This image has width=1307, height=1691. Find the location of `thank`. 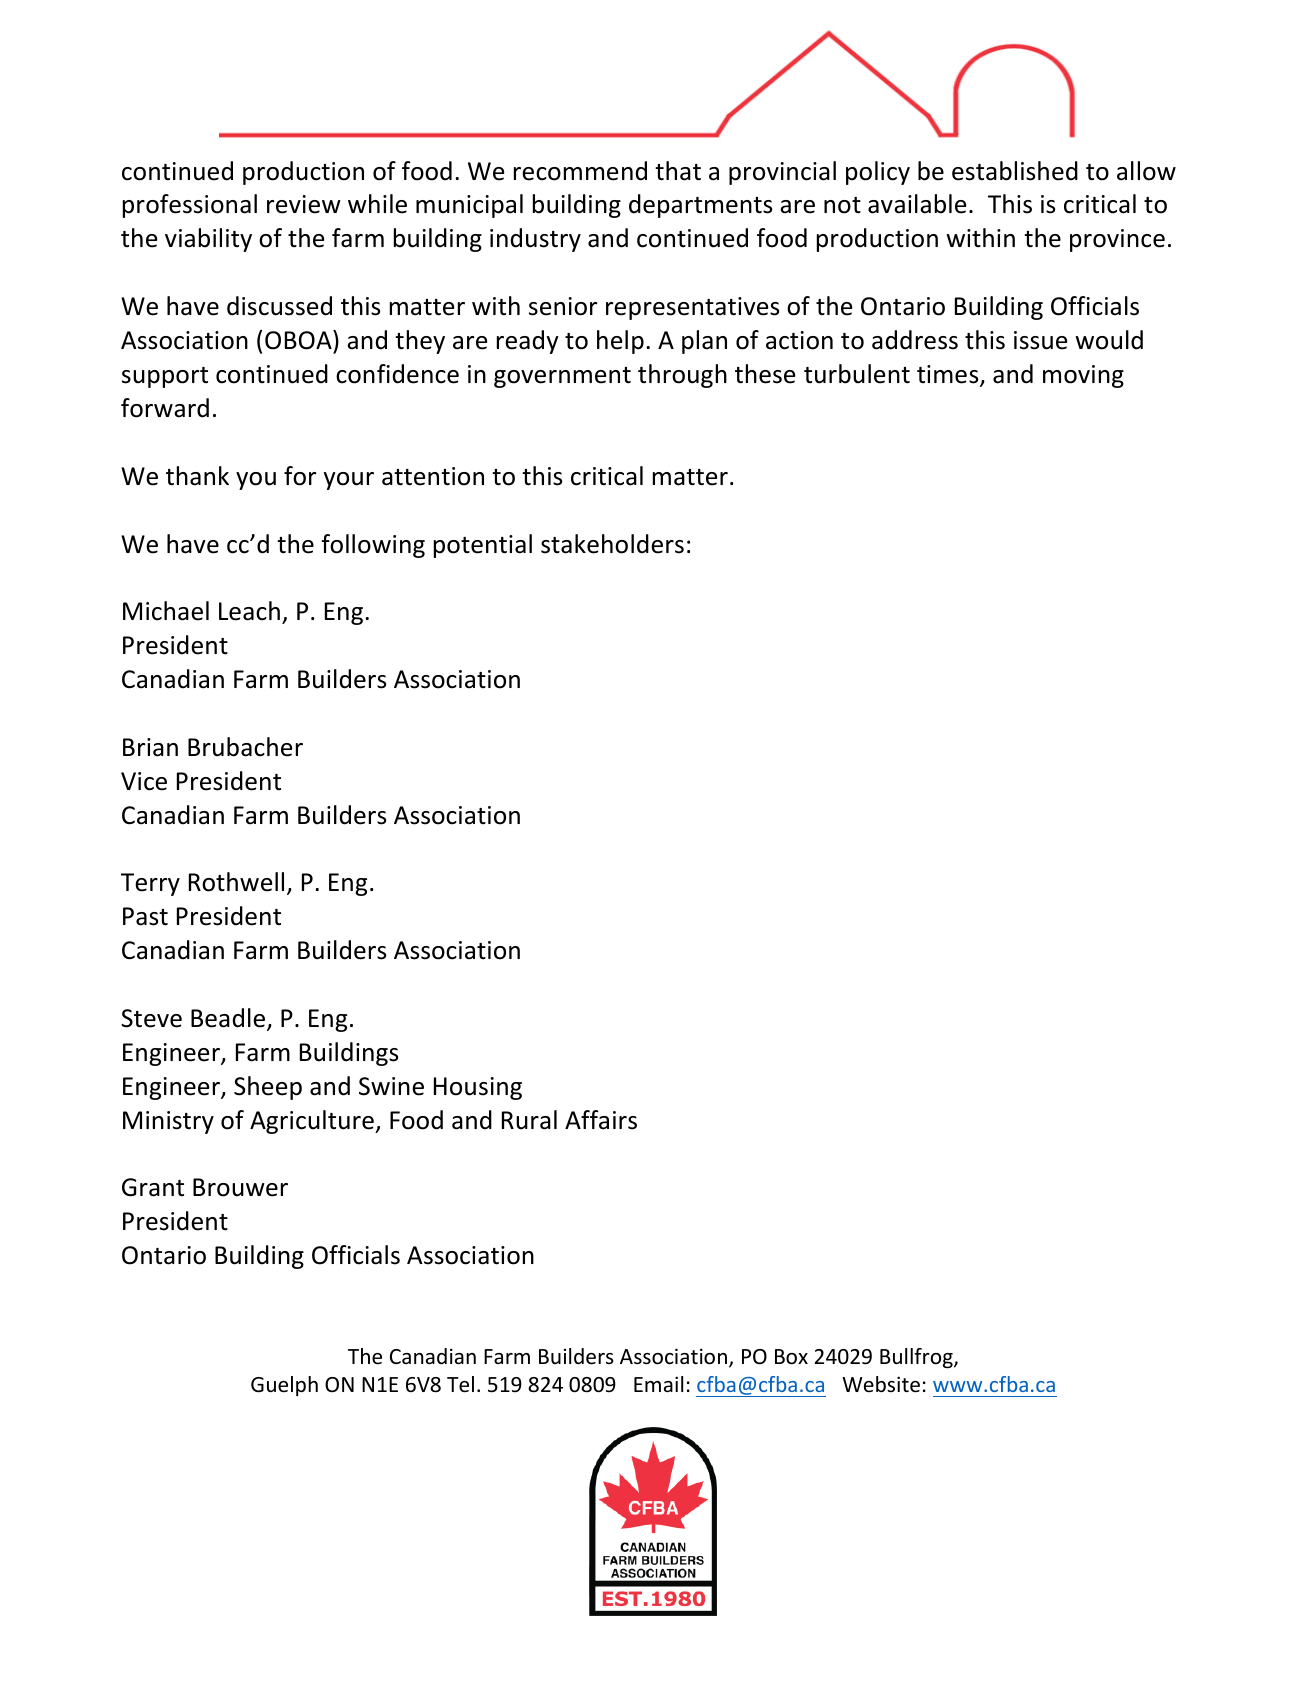

thank is located at coordinates (197, 476).
